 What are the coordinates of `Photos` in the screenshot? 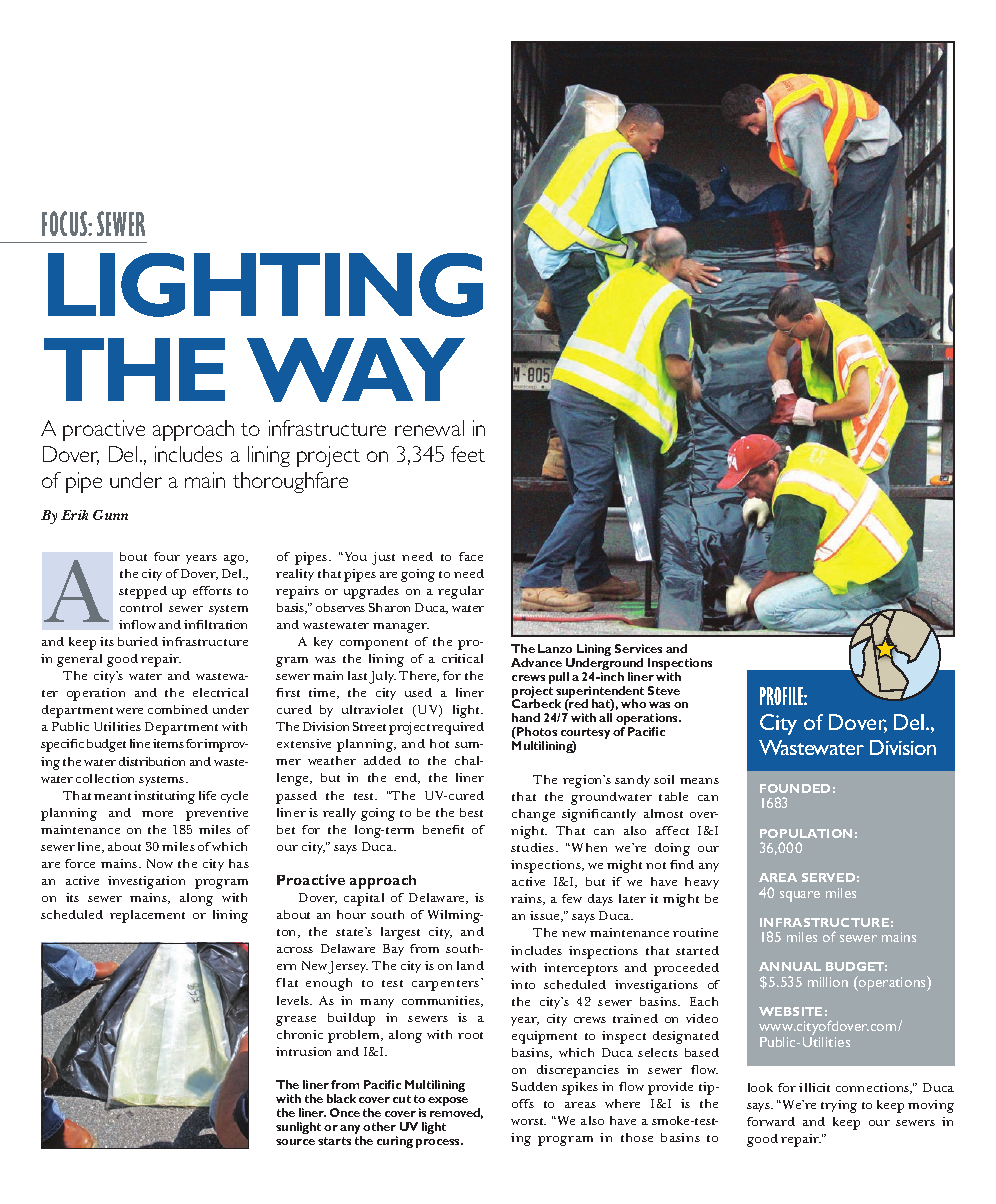 It's located at (537, 731).
